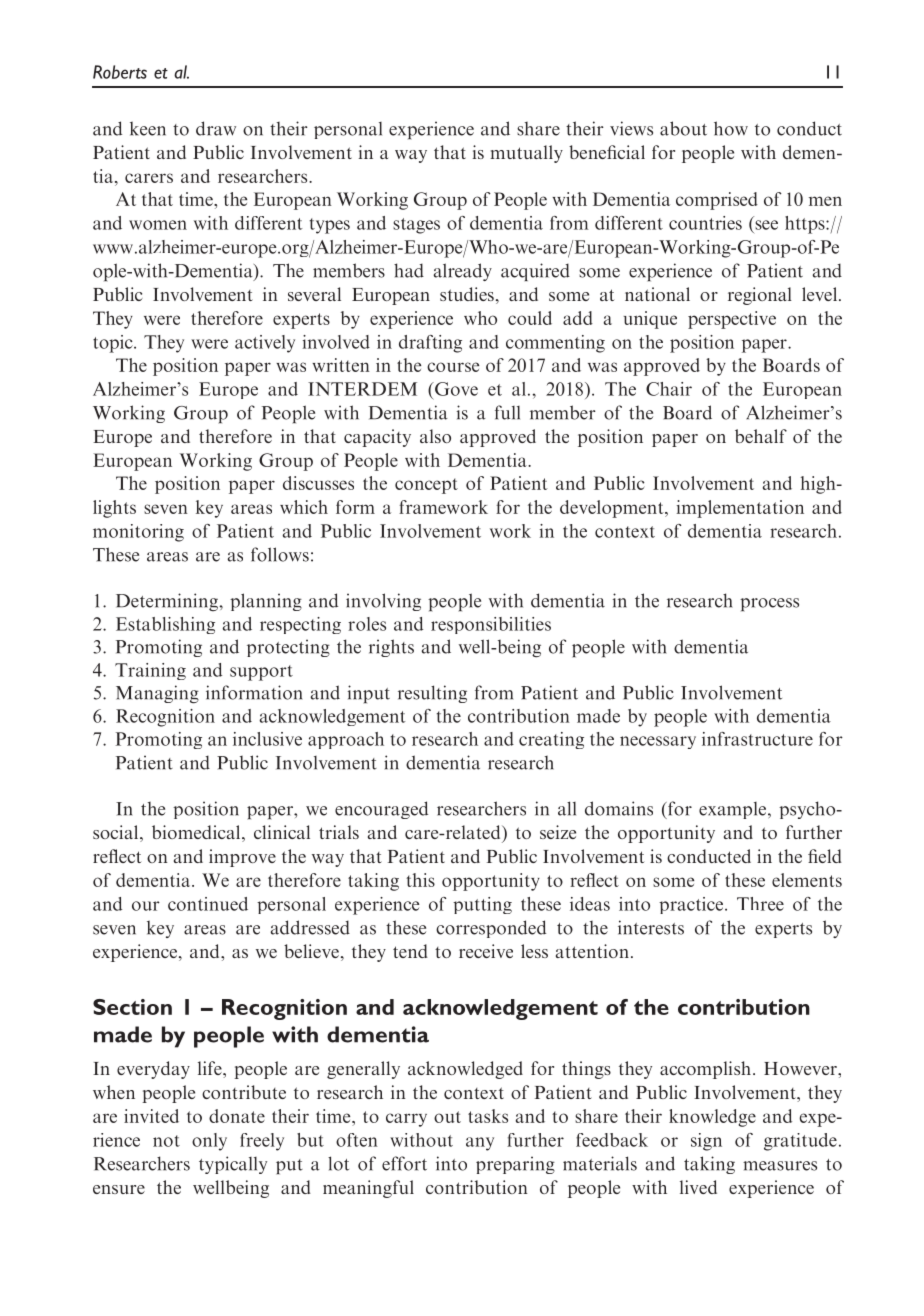 The image size is (924, 1316). I want to click on mutually, so click(526, 154).
